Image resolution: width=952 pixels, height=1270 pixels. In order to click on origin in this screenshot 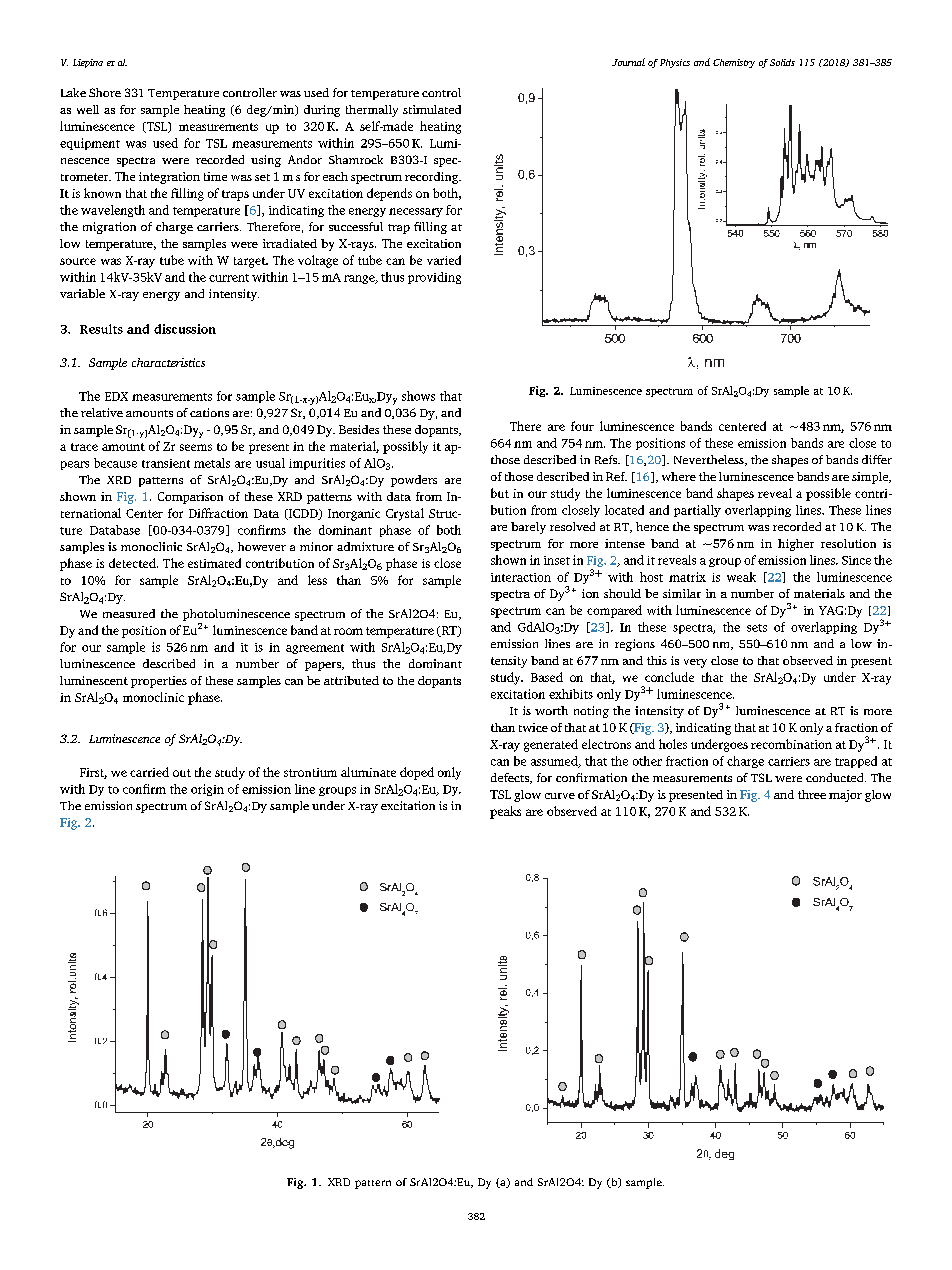, I will do `click(207, 790)`.
